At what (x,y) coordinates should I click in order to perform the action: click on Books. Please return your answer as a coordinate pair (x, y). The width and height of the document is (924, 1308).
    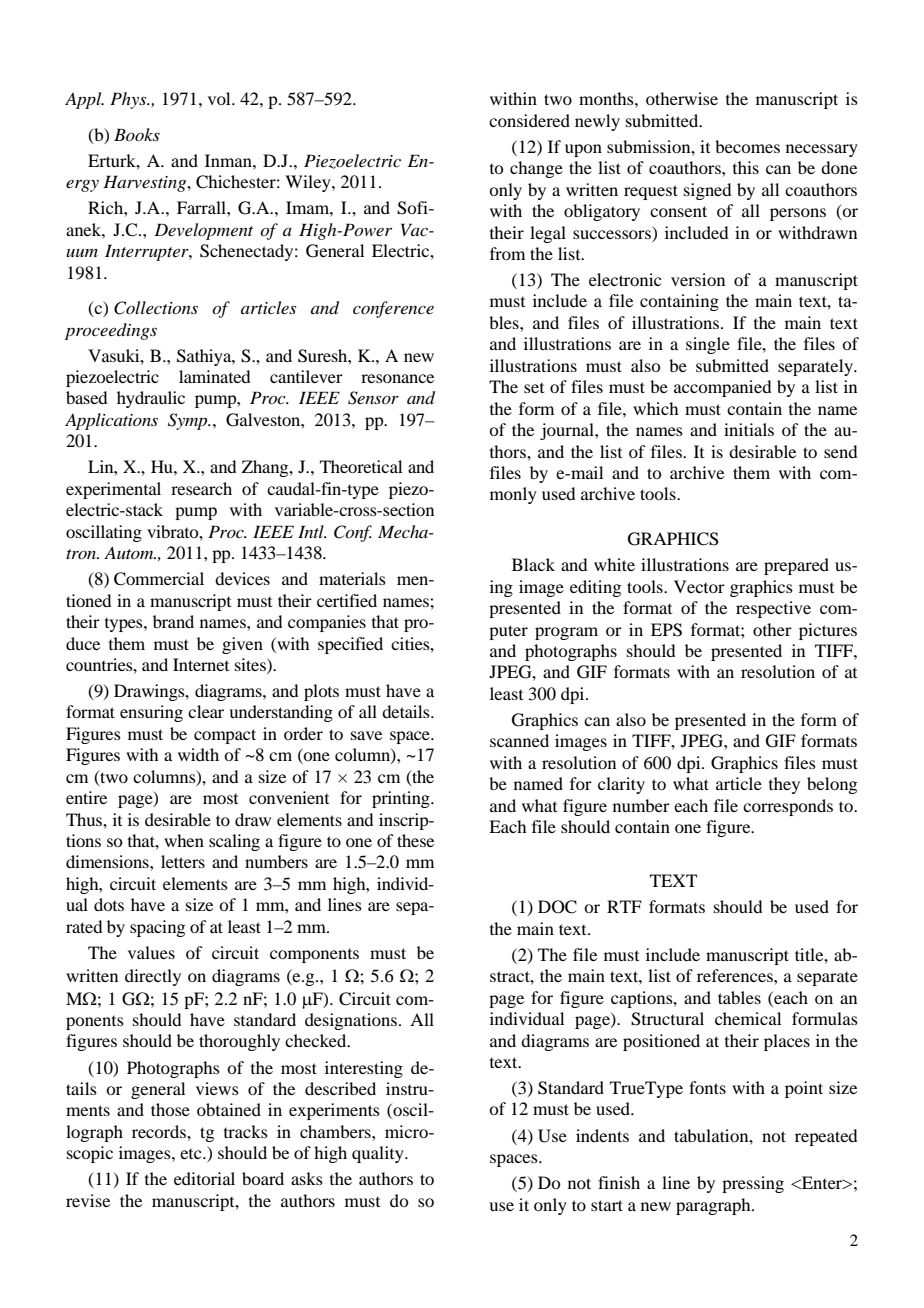
    Looking at the image, I should click on (137, 134).
